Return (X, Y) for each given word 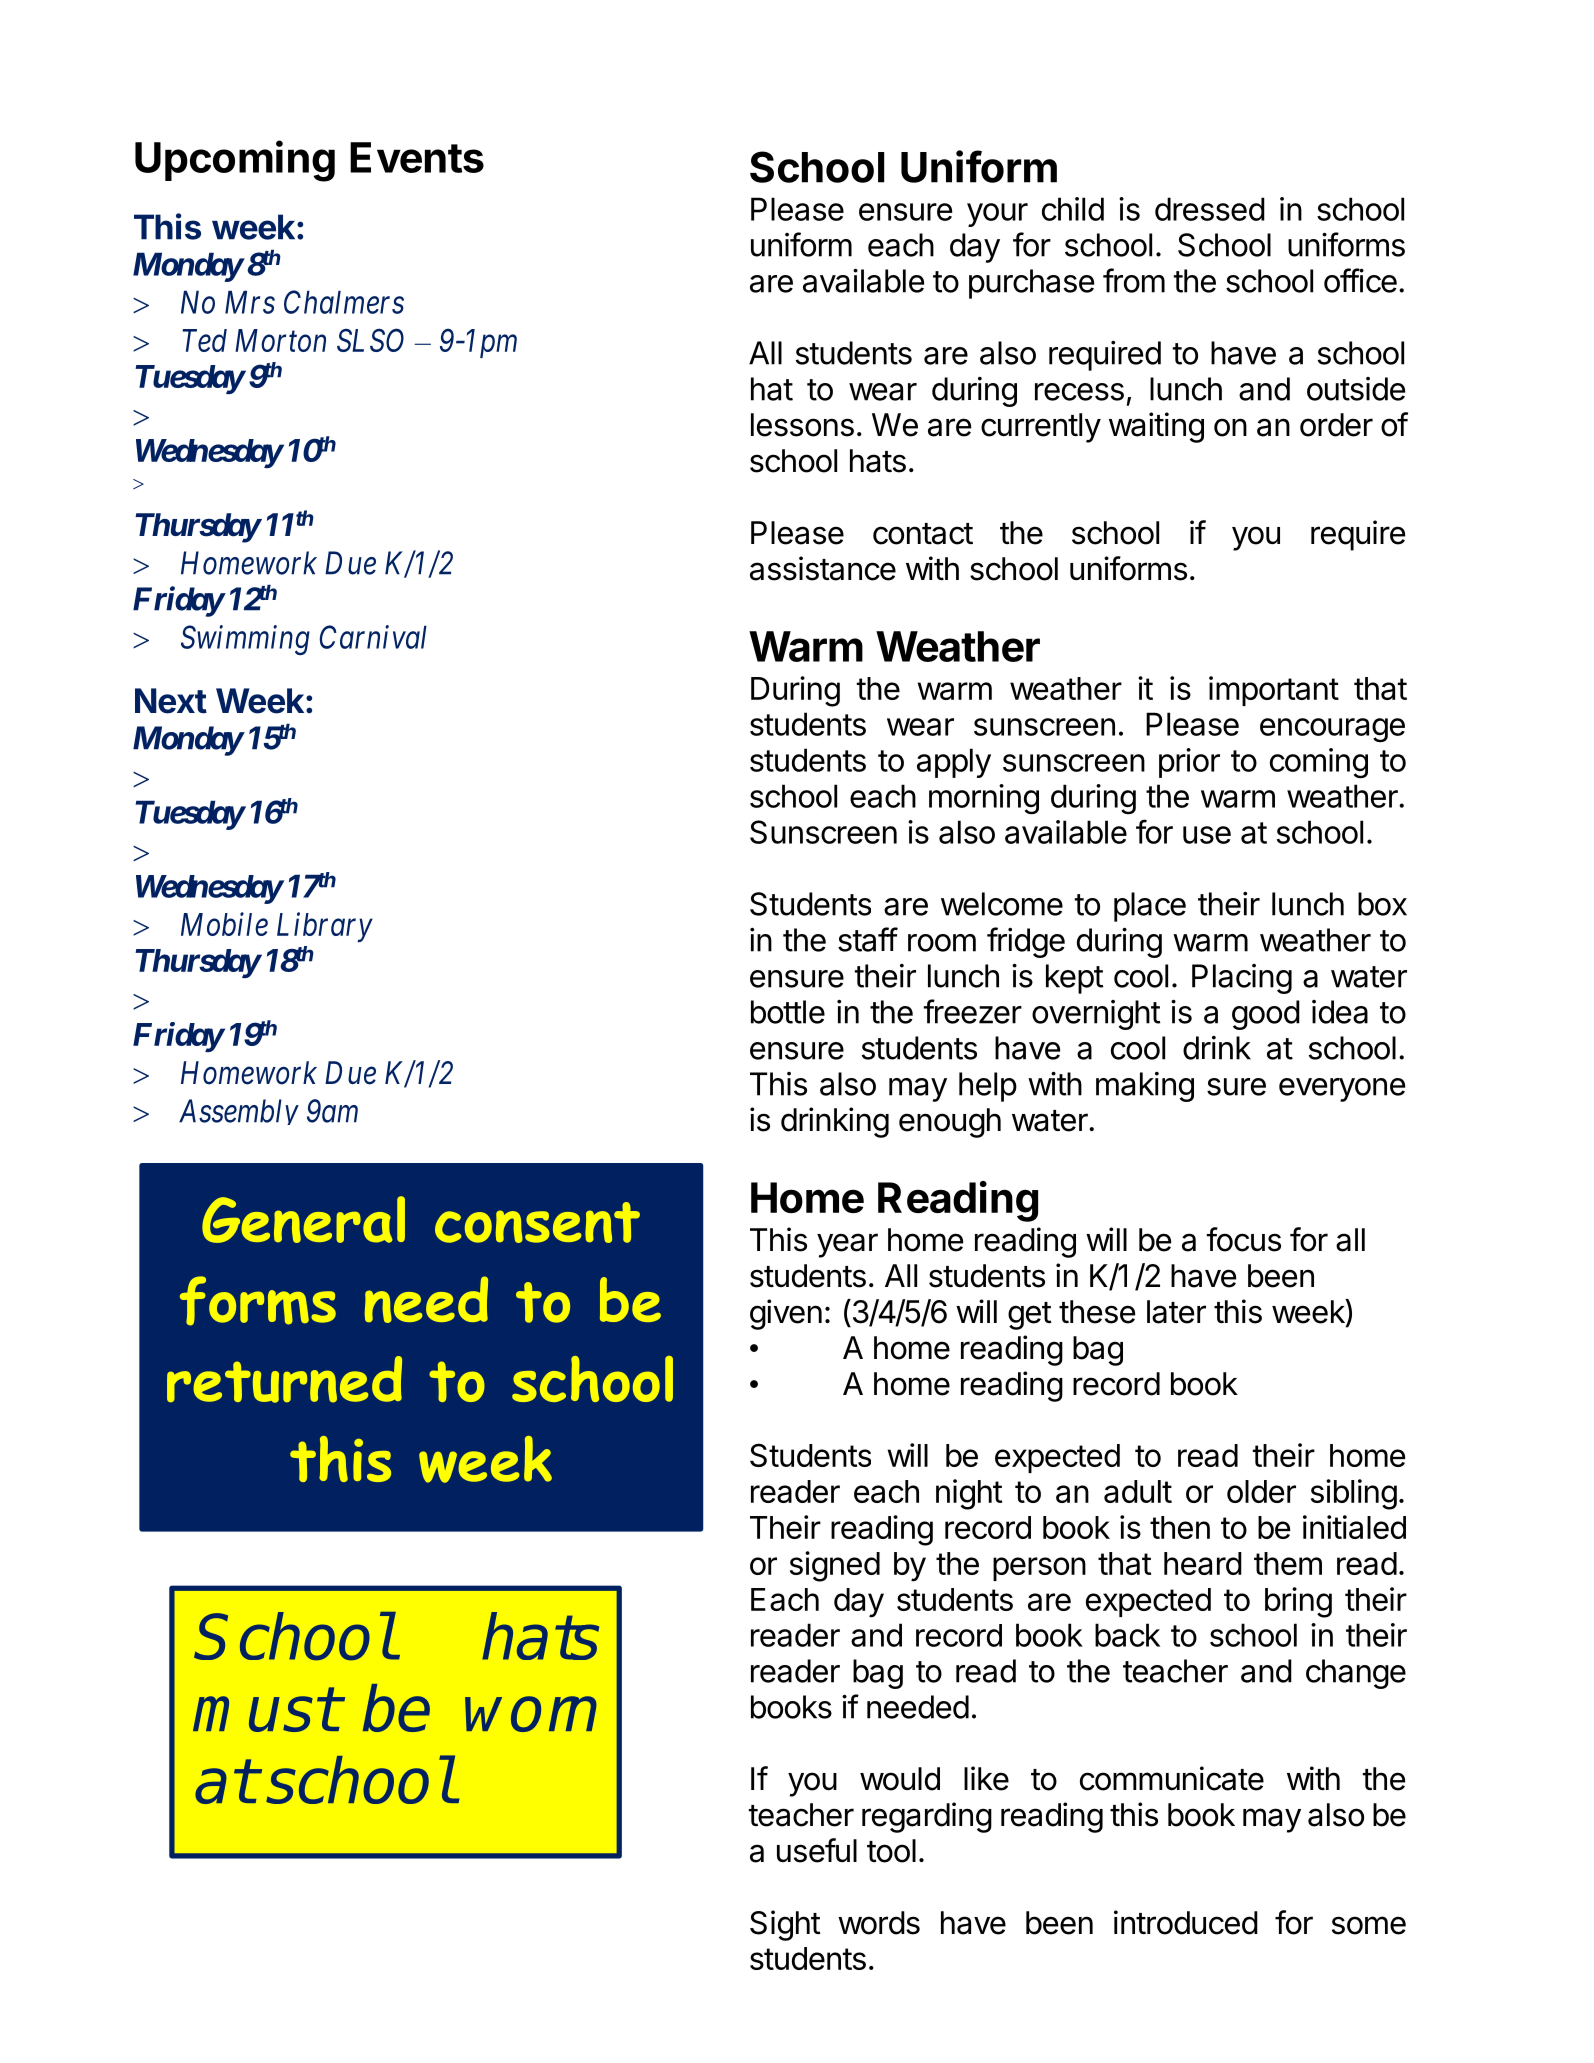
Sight (785, 1925)
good (1266, 1015)
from (1134, 280)
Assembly (239, 1112)
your (997, 215)
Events (417, 157)
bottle (788, 1012)
